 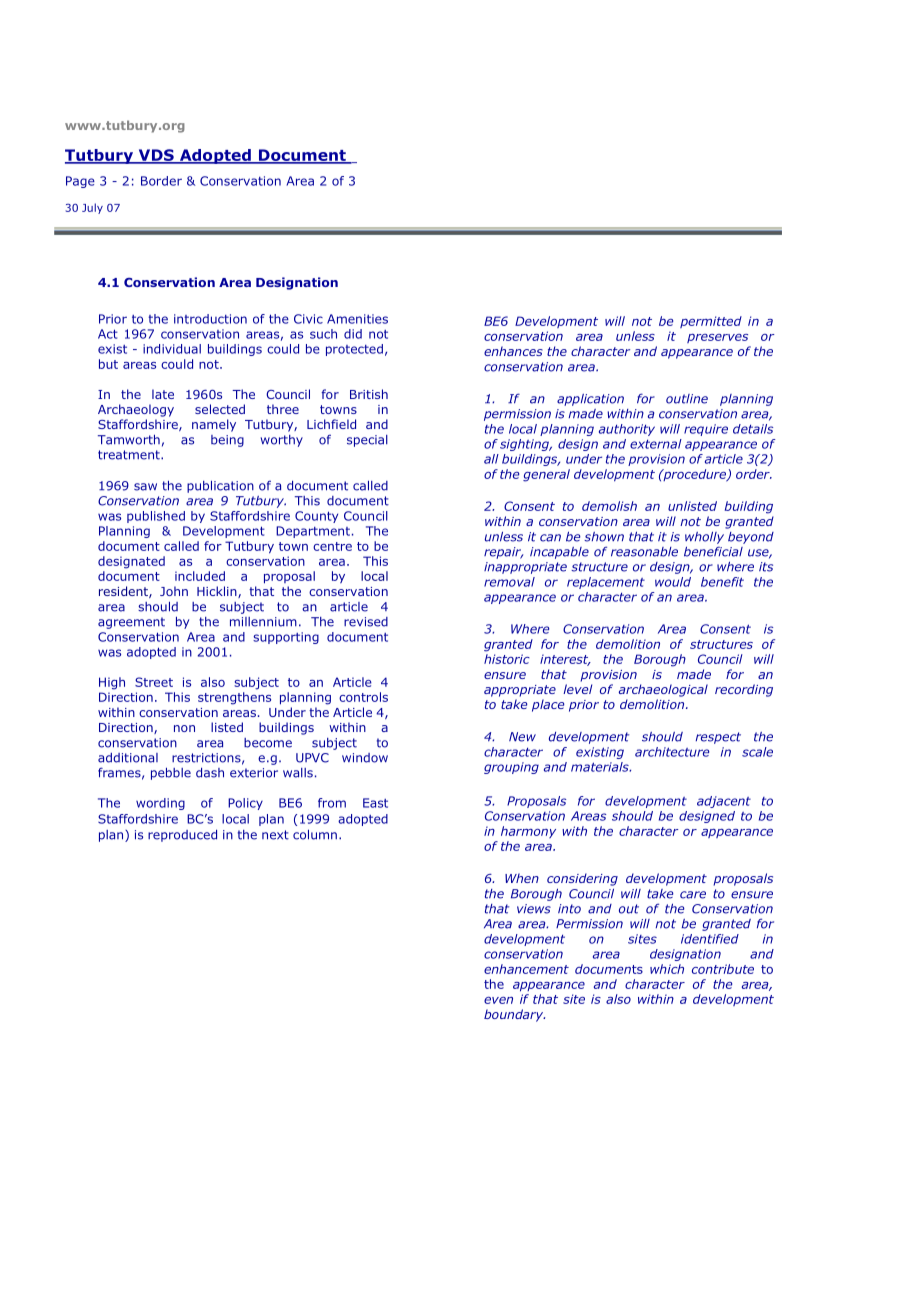 I want to click on outline, so click(x=687, y=399).
